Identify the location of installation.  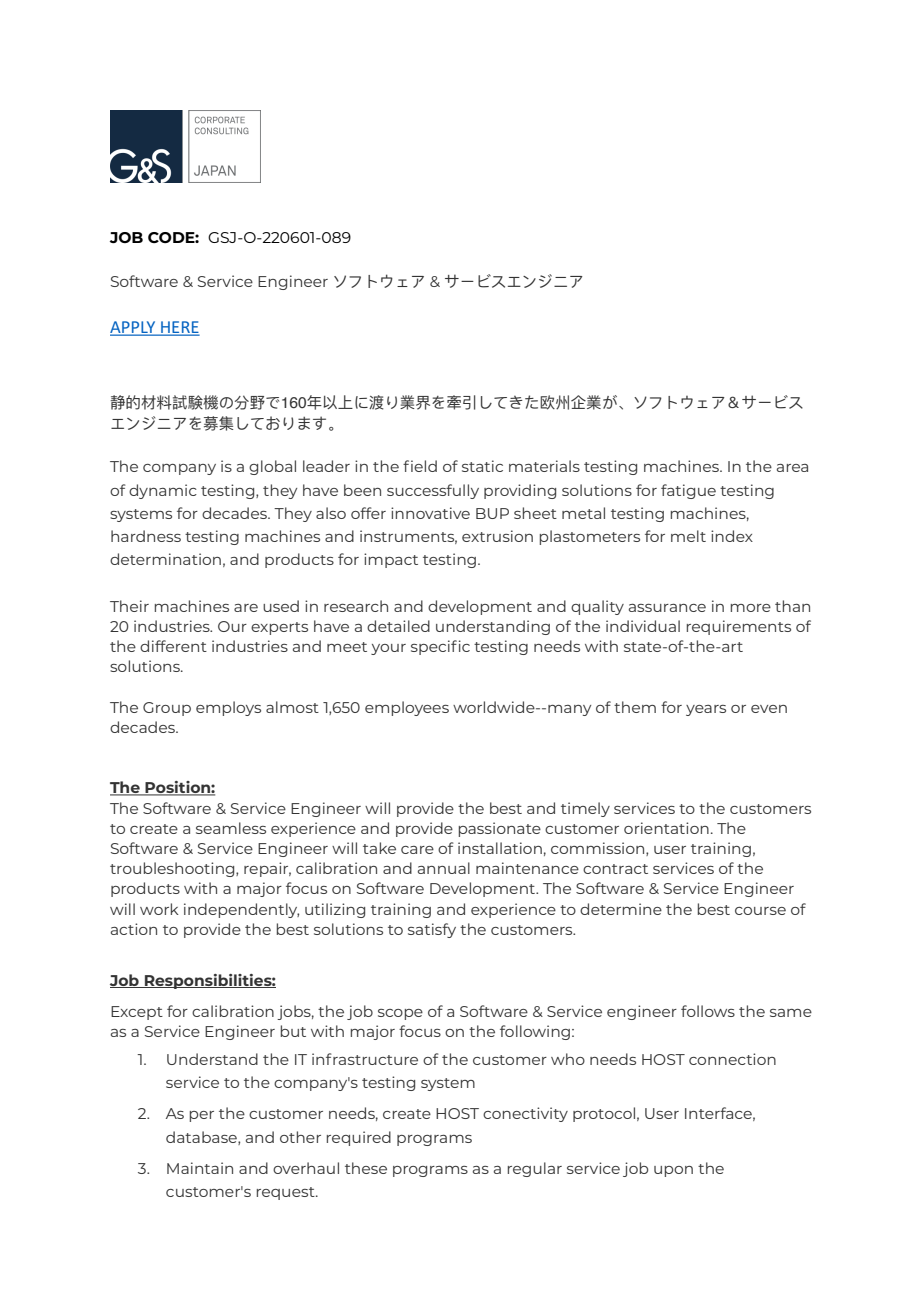
(500, 848).
